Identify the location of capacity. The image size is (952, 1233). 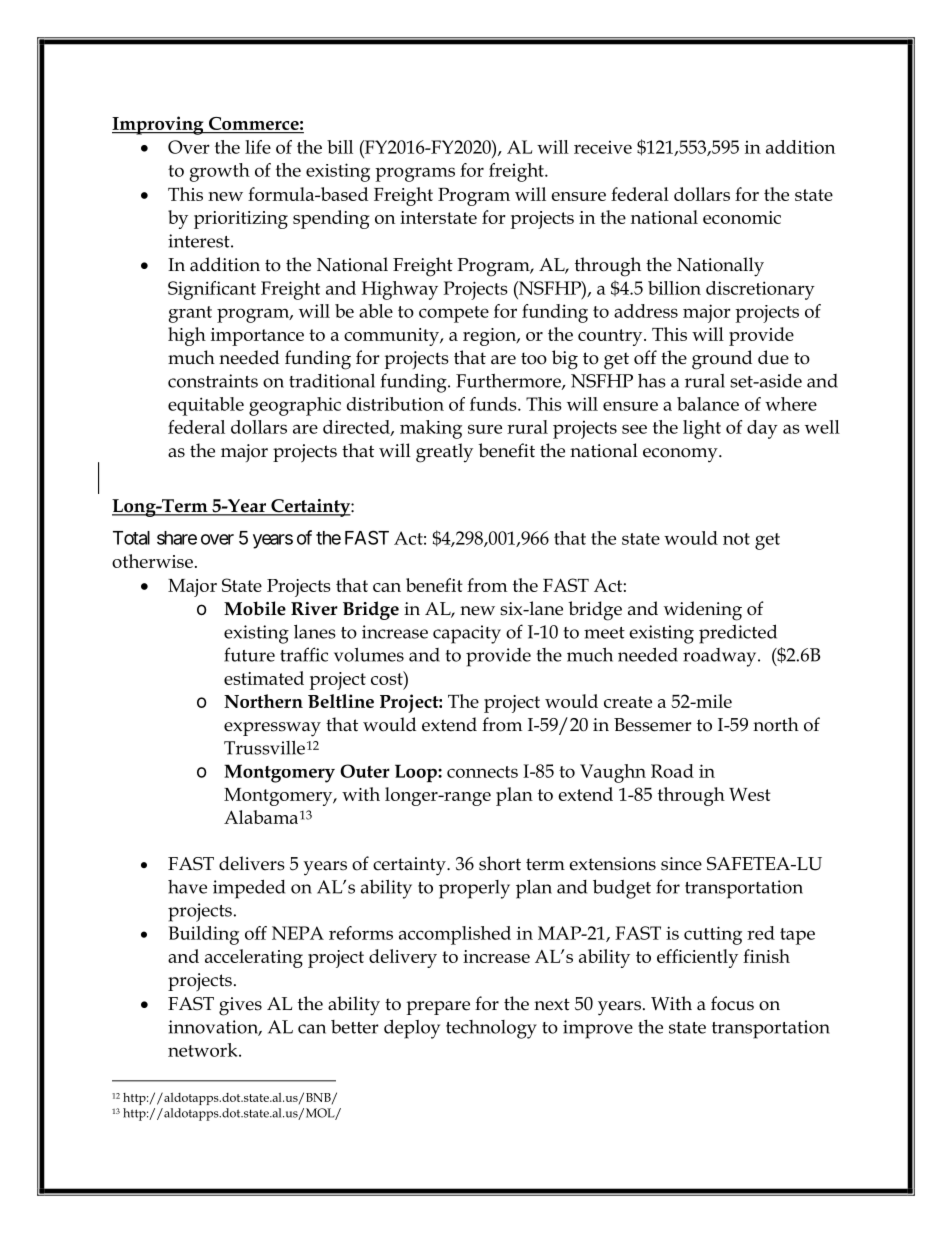
(467, 634).
